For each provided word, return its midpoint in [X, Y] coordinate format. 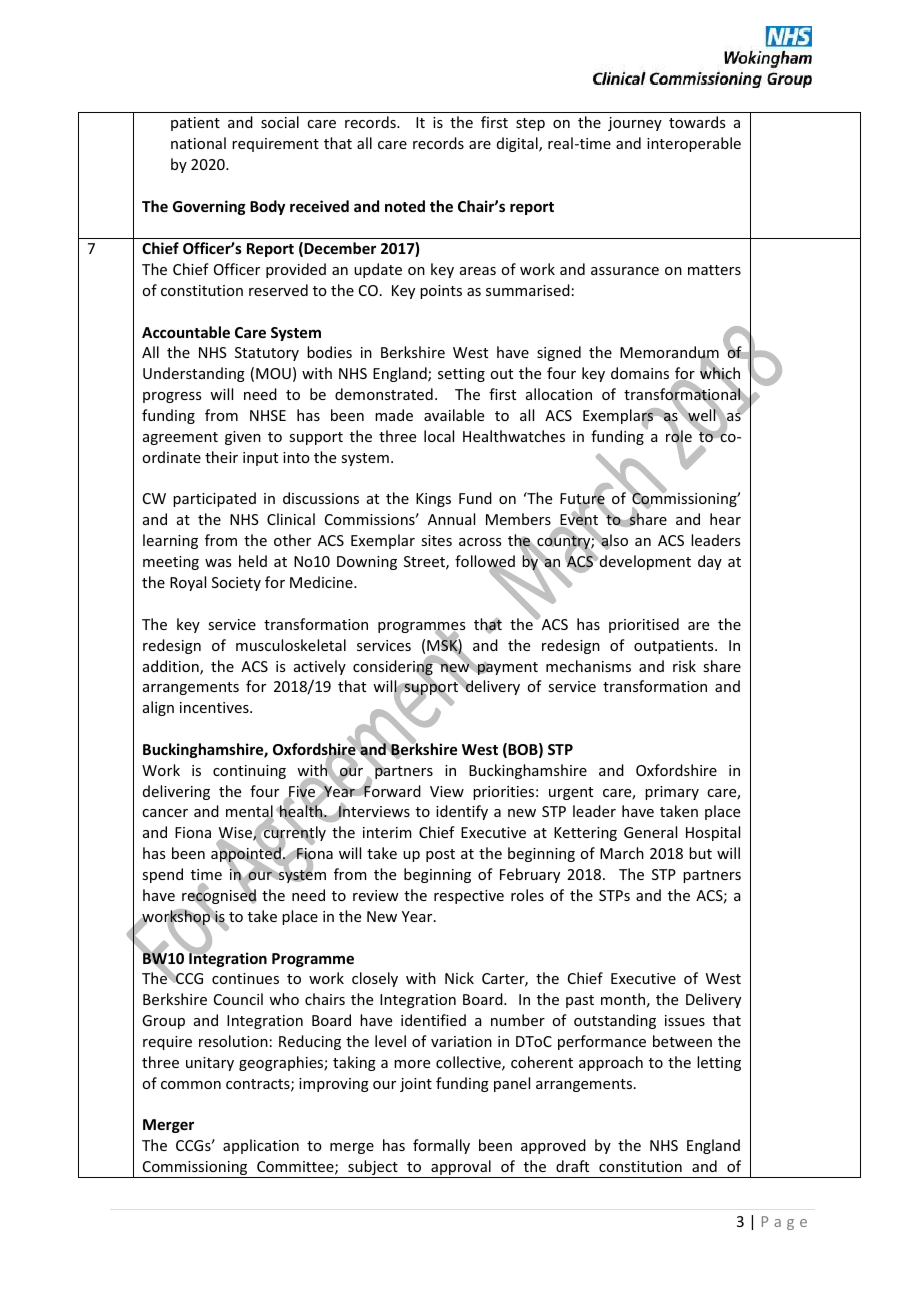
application [261, 1146]
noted [405, 206]
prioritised [644, 625]
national [198, 143]
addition [172, 667]
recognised [219, 897]
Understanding [194, 374]
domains [640, 373]
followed [485, 562]
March [622, 853]
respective [469, 897]
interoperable [694, 144]
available [454, 415]
